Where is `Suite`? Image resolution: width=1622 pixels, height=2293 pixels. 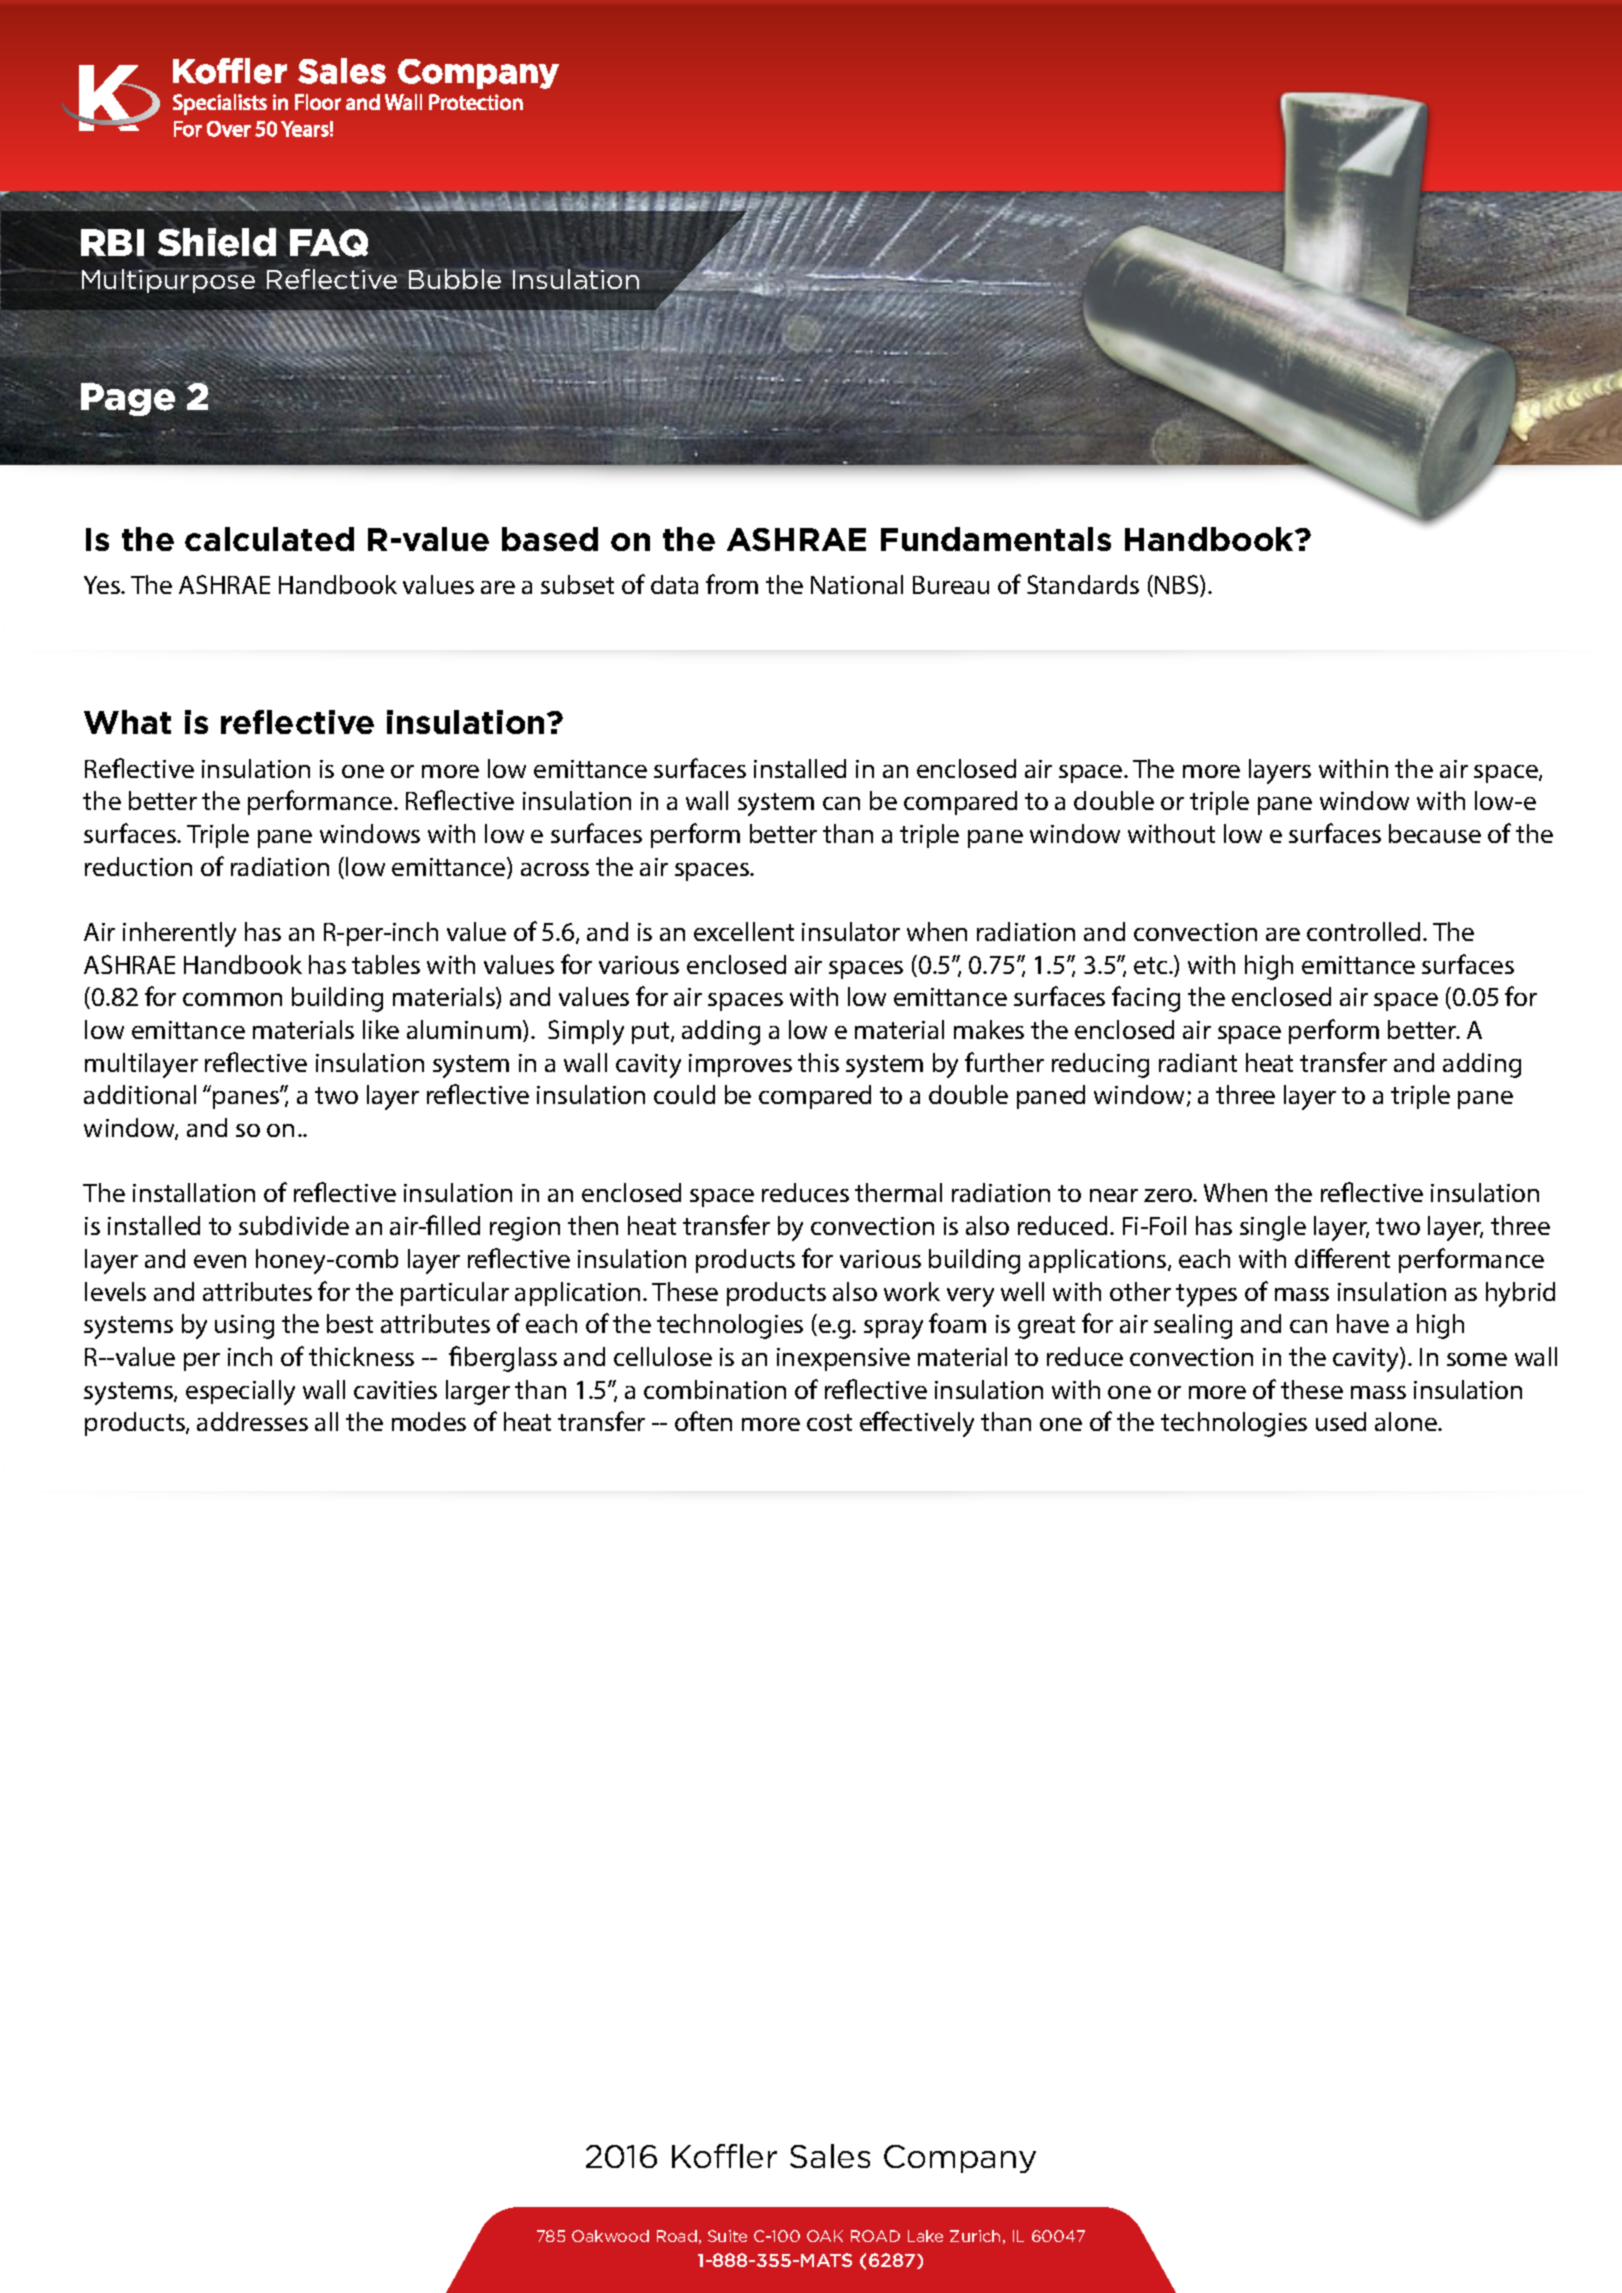 Suite is located at coordinates (727, 2236).
